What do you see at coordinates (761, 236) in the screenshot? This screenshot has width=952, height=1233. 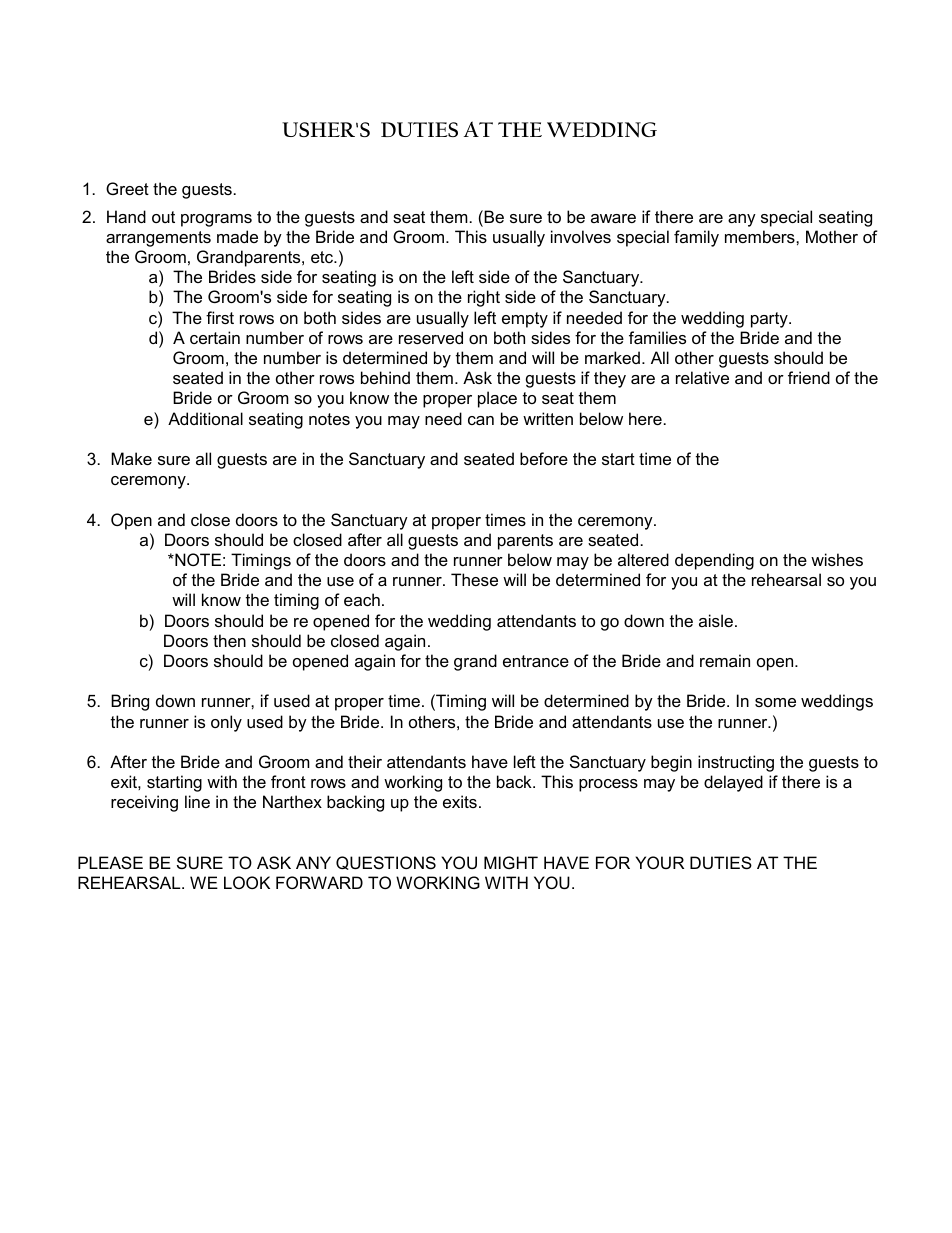 I see `members` at bounding box center [761, 236].
